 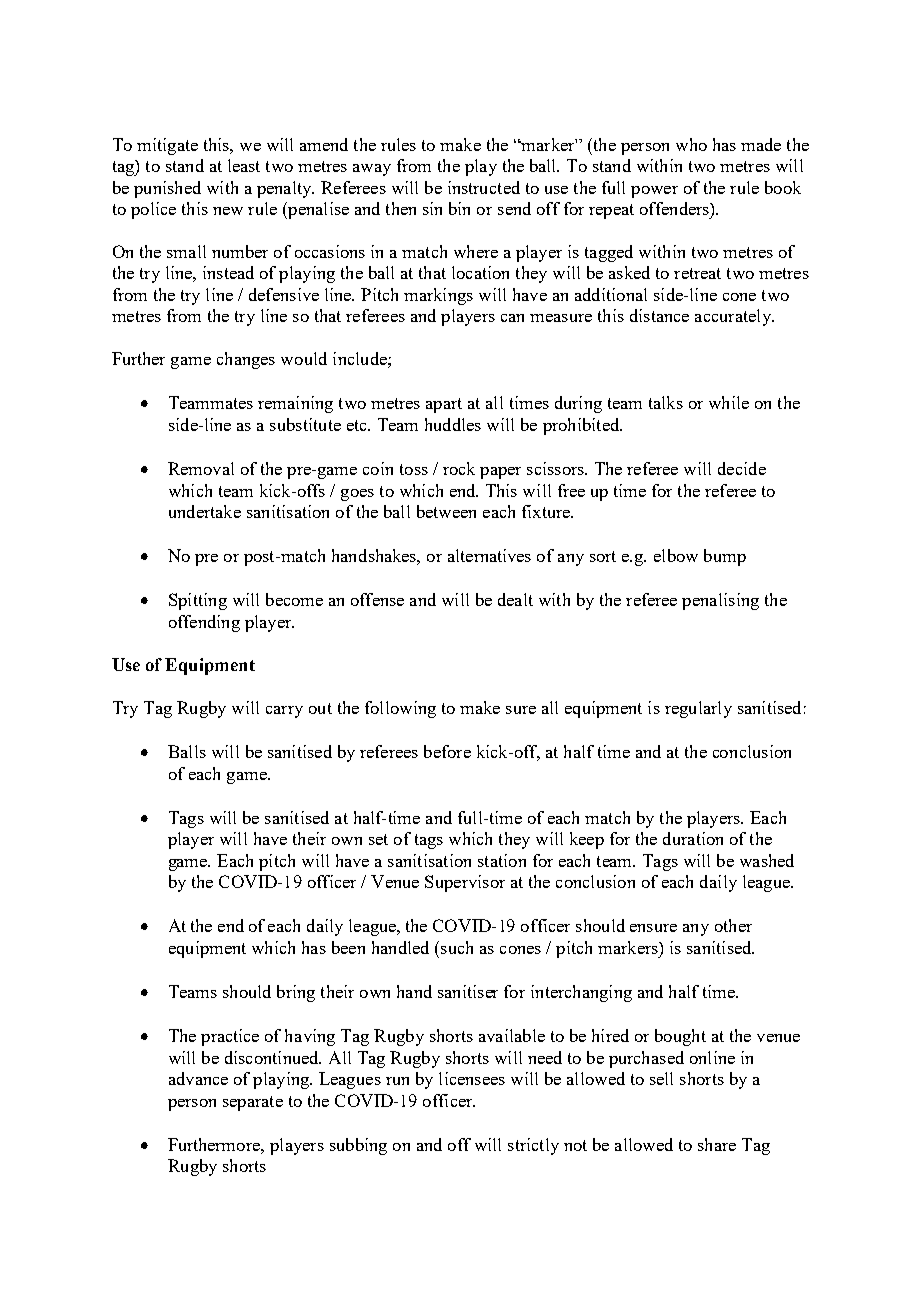 I want to click on licensees, so click(x=472, y=1078).
